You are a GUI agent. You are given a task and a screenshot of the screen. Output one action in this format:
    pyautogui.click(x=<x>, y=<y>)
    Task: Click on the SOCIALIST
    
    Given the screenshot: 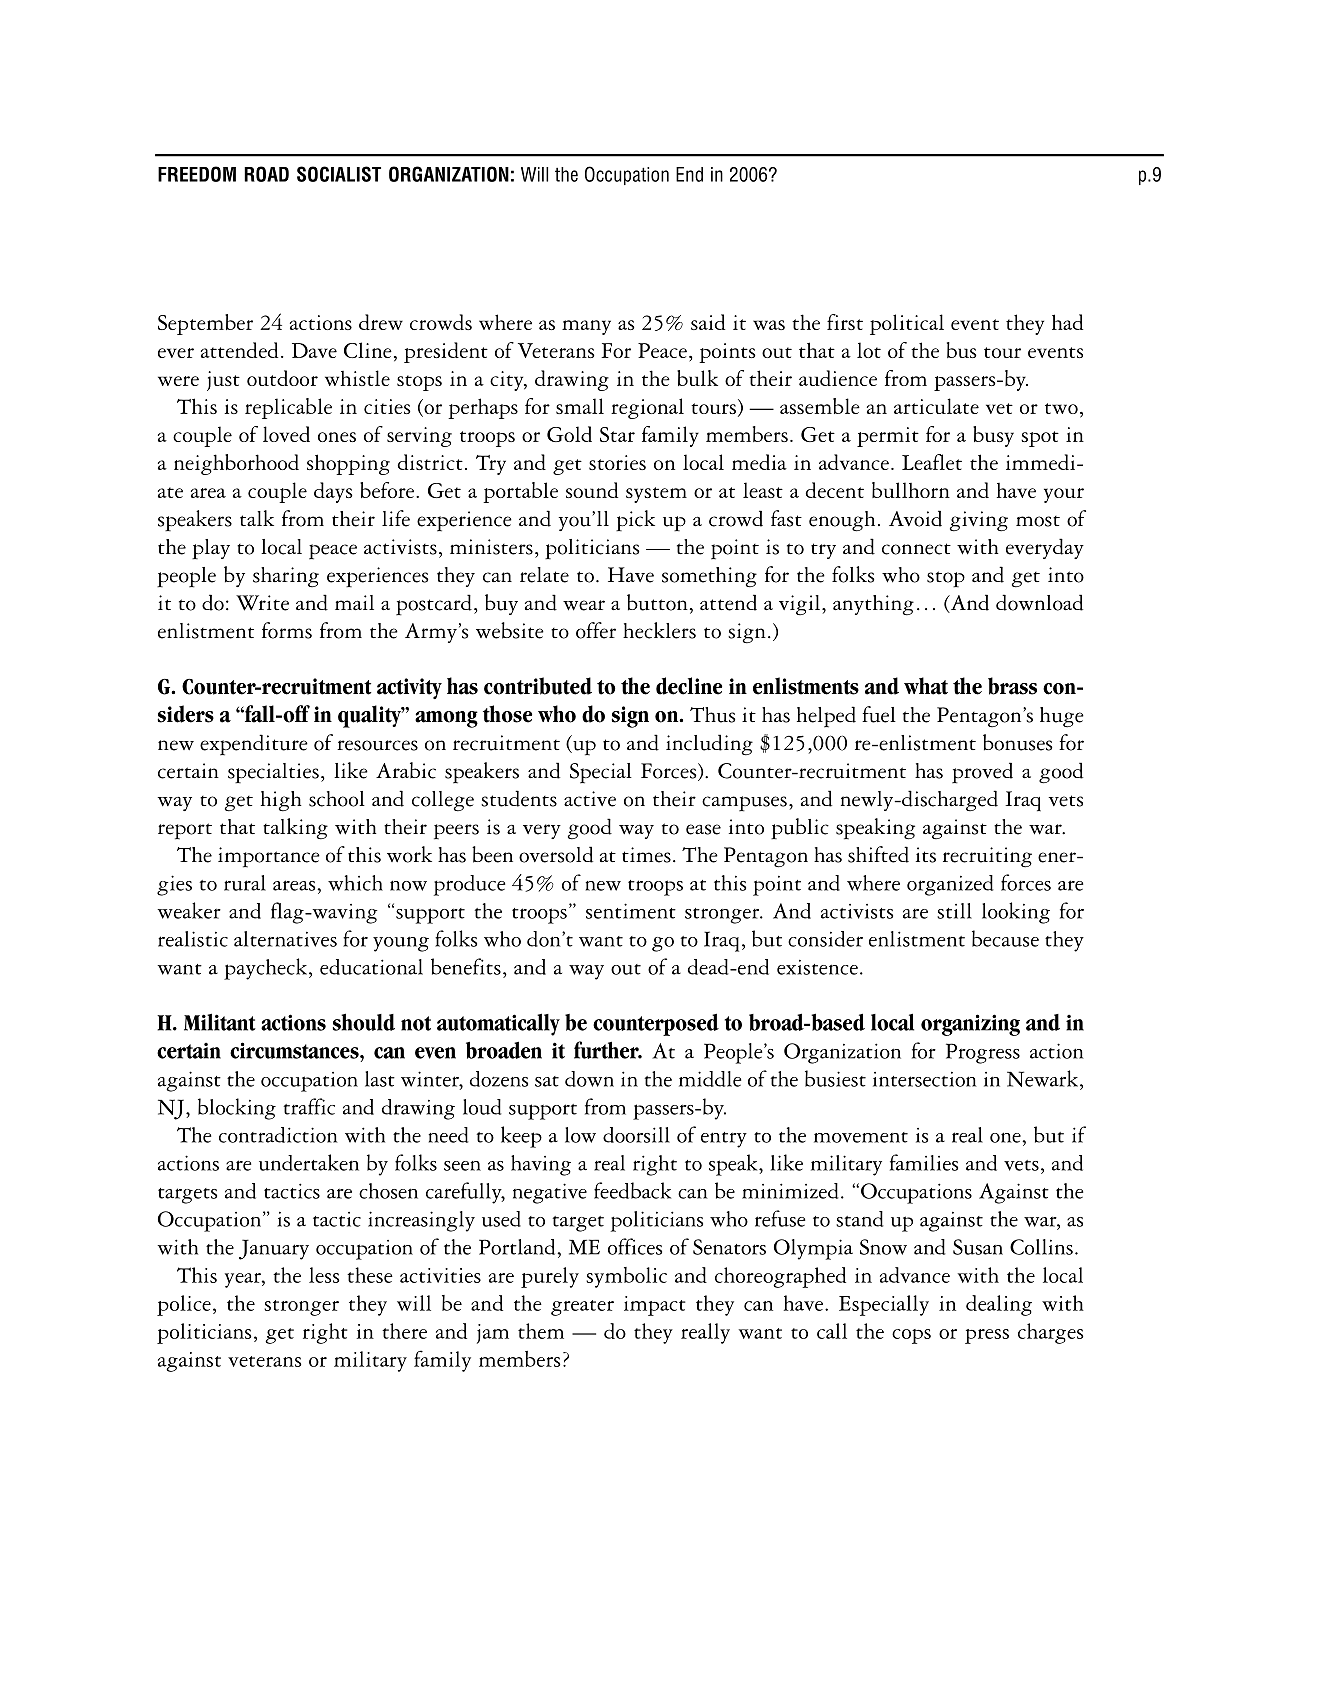 What is the action you would take?
    pyautogui.click(x=339, y=174)
